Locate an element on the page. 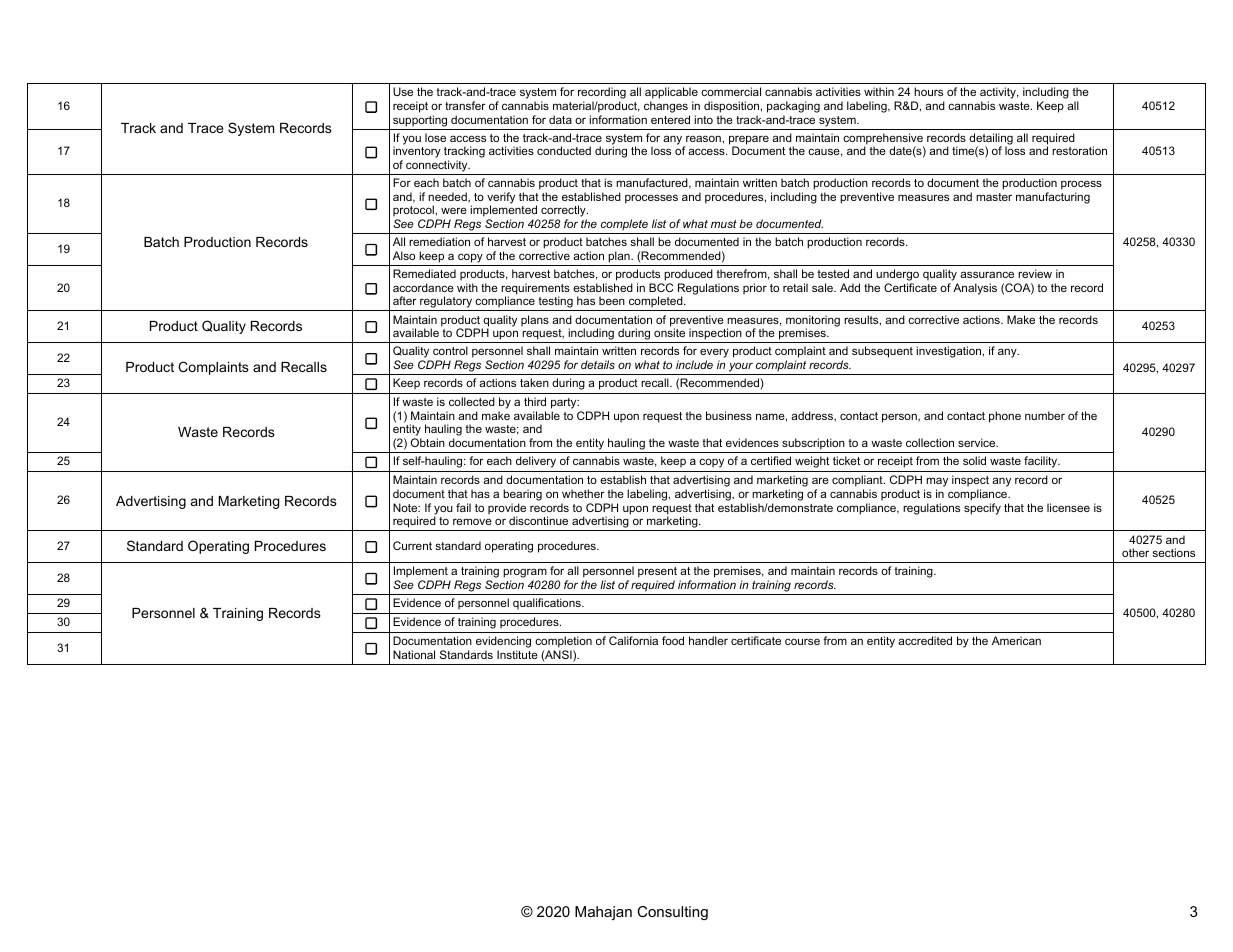 This page has width=1233, height=952. transfer is located at coordinates (465, 105).
